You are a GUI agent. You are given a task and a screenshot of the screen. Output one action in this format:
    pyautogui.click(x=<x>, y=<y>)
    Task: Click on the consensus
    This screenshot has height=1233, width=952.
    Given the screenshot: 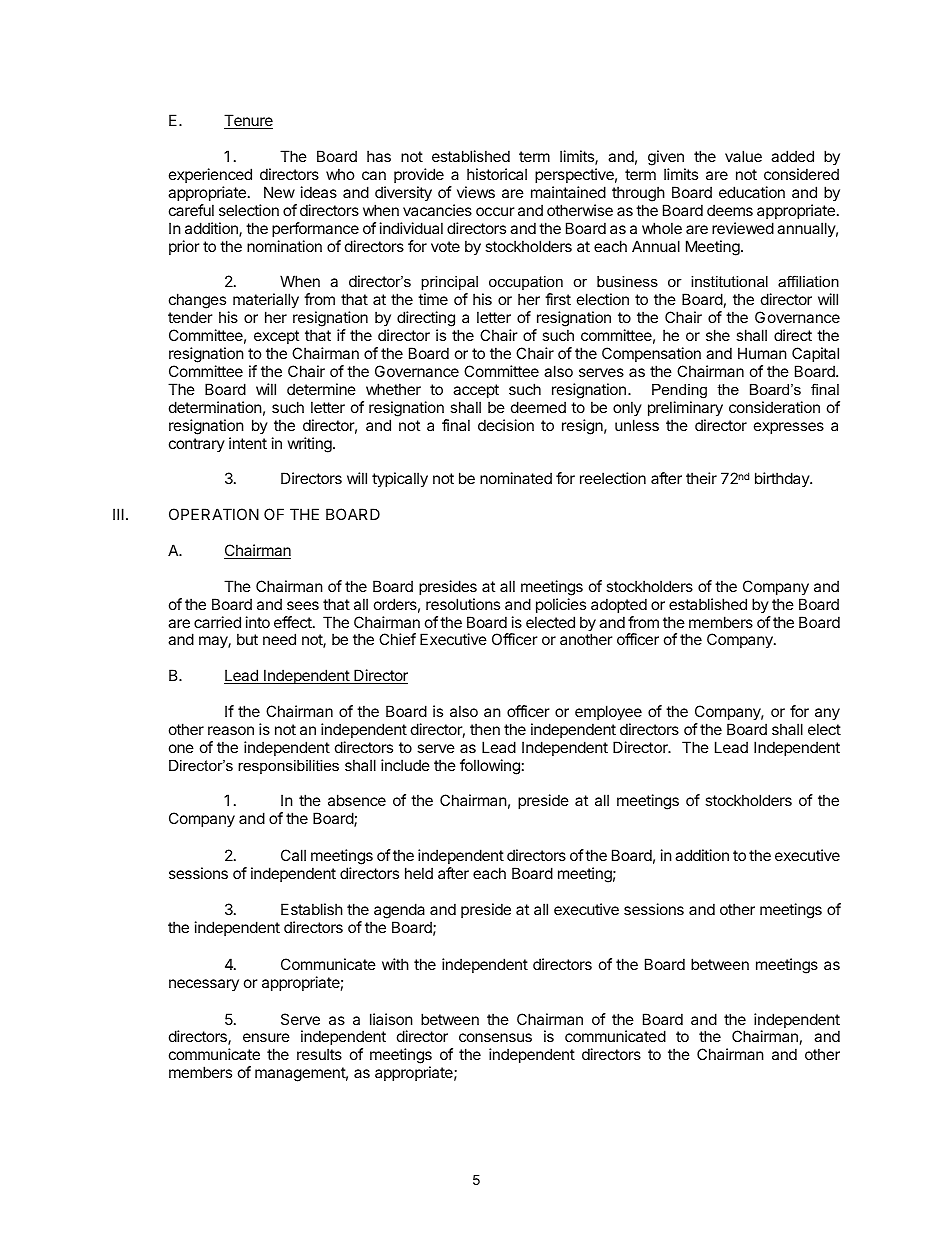 What is the action you would take?
    pyautogui.click(x=495, y=1037)
